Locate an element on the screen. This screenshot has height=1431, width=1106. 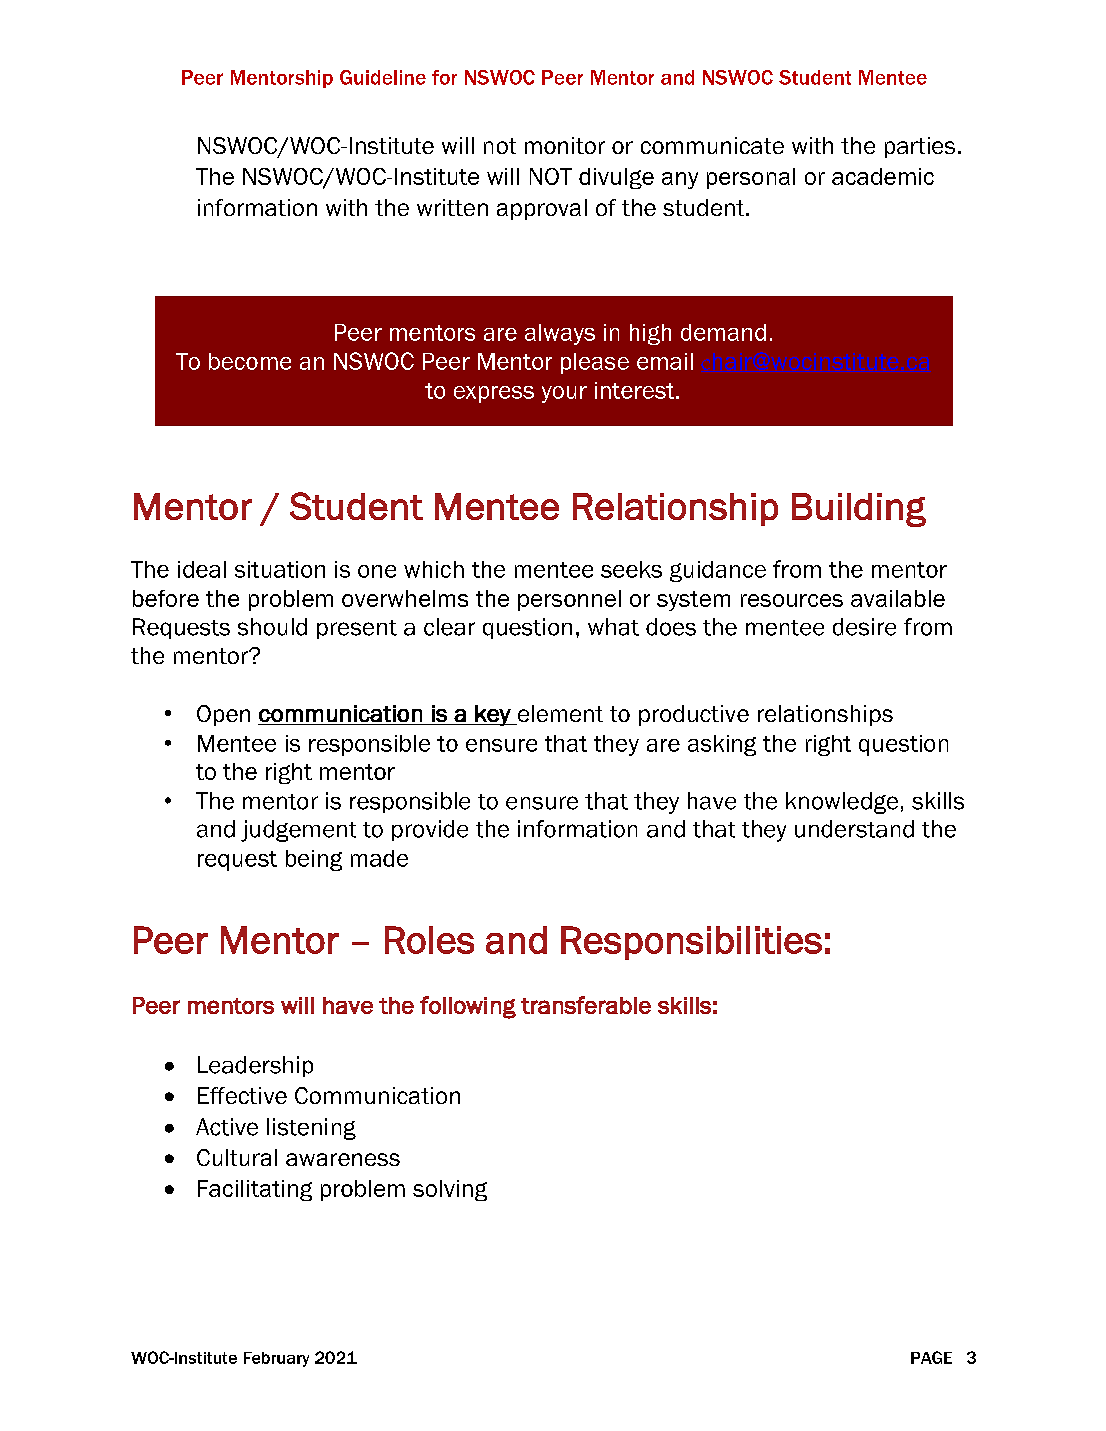
knowledge is located at coordinates (842, 803).
